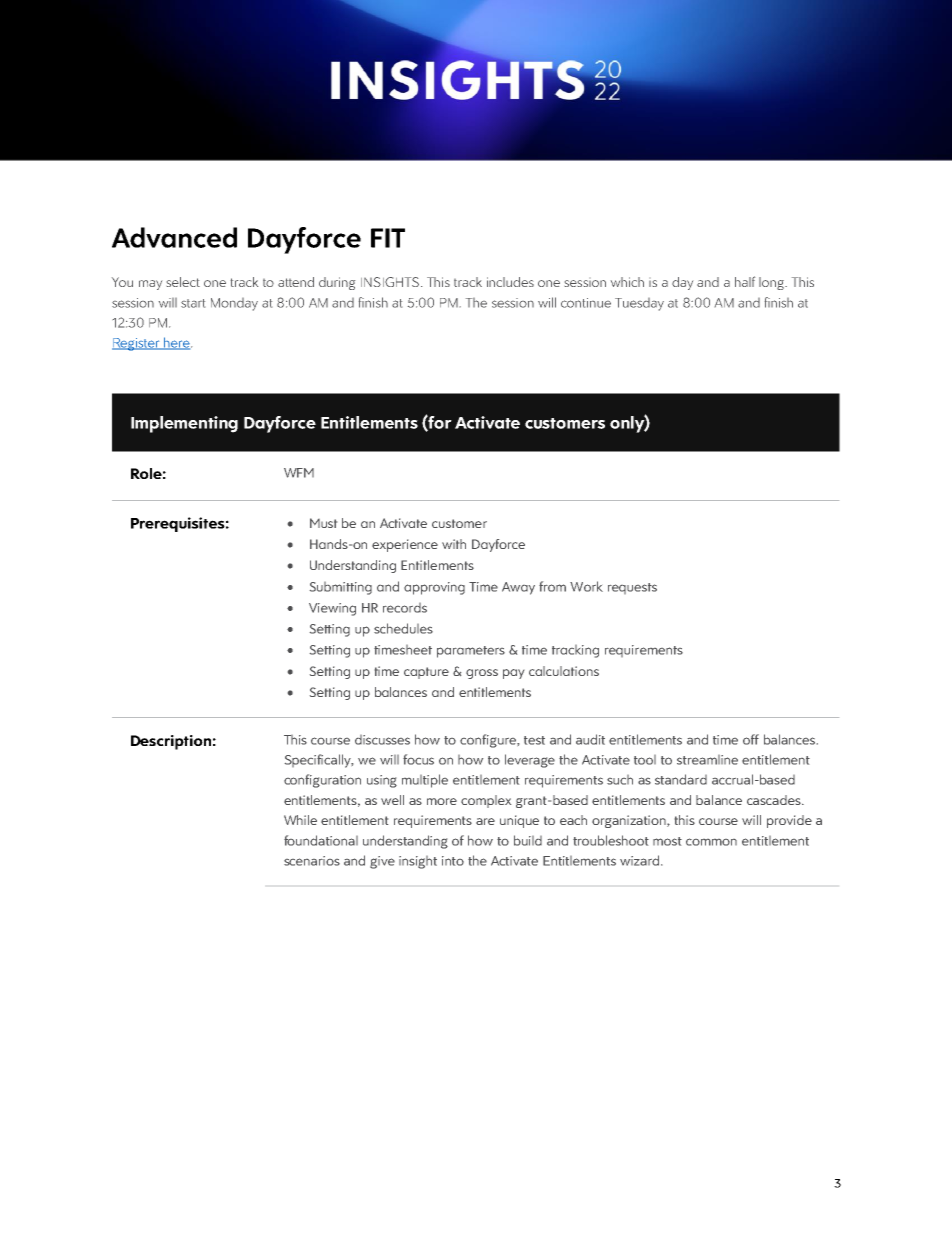  Describe the element at coordinates (639, 304) in the screenshot. I see `Tuesday` at that location.
